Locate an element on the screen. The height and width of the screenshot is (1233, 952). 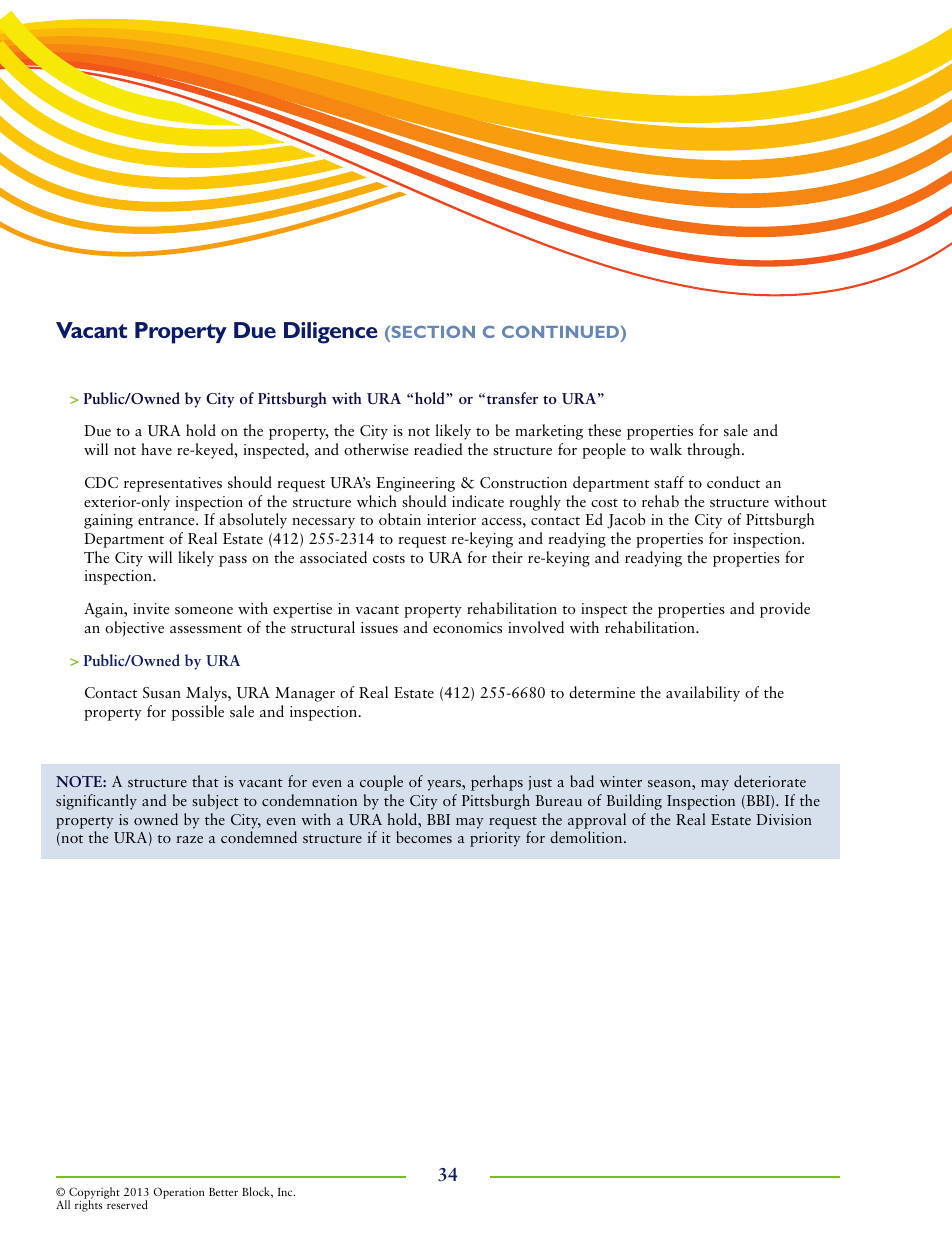
demolition is located at coordinates (587, 837).
